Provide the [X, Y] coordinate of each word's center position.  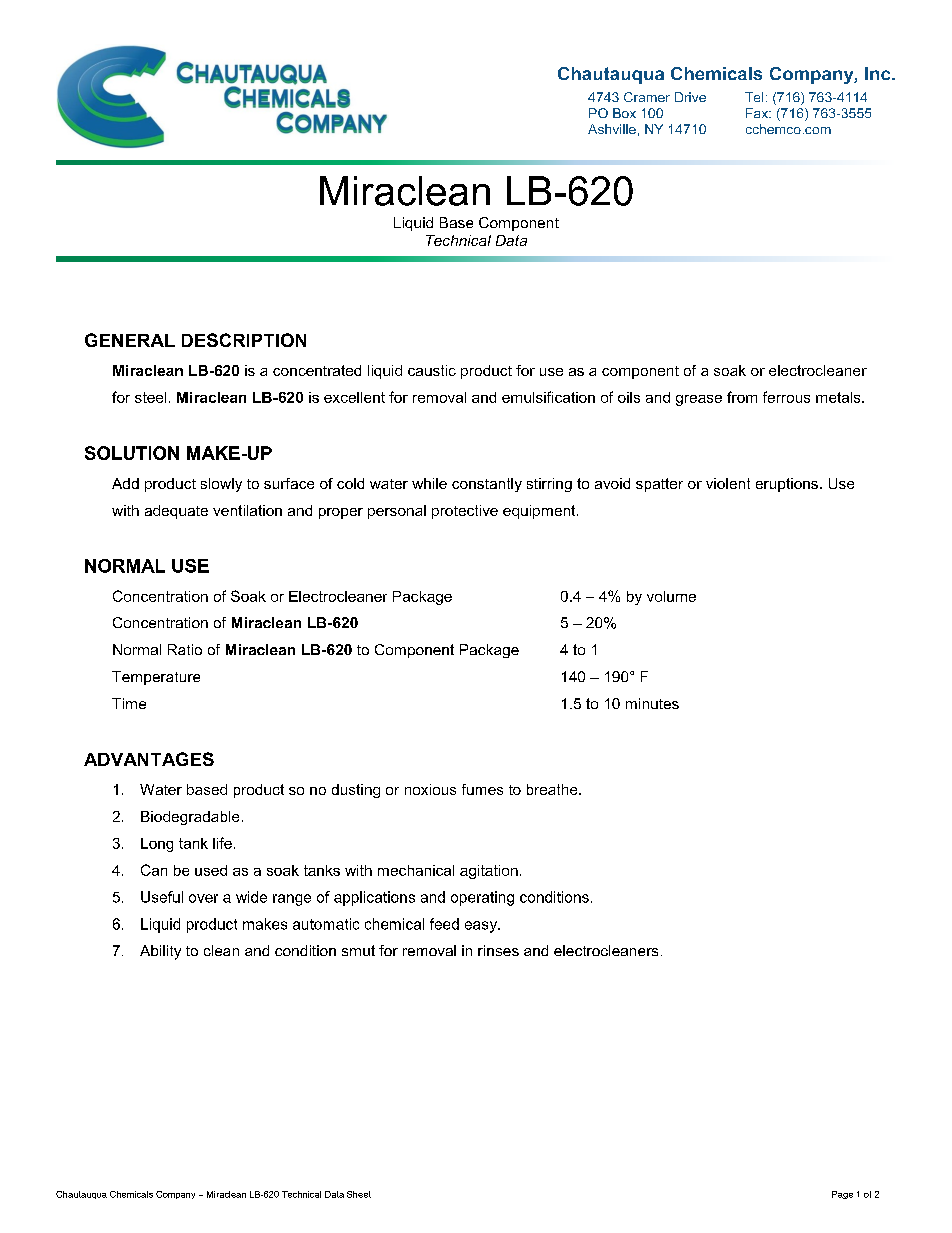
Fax [758, 113]
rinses [498, 950]
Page [842, 1195]
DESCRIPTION [244, 340]
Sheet [359, 1194]
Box [624, 113]
